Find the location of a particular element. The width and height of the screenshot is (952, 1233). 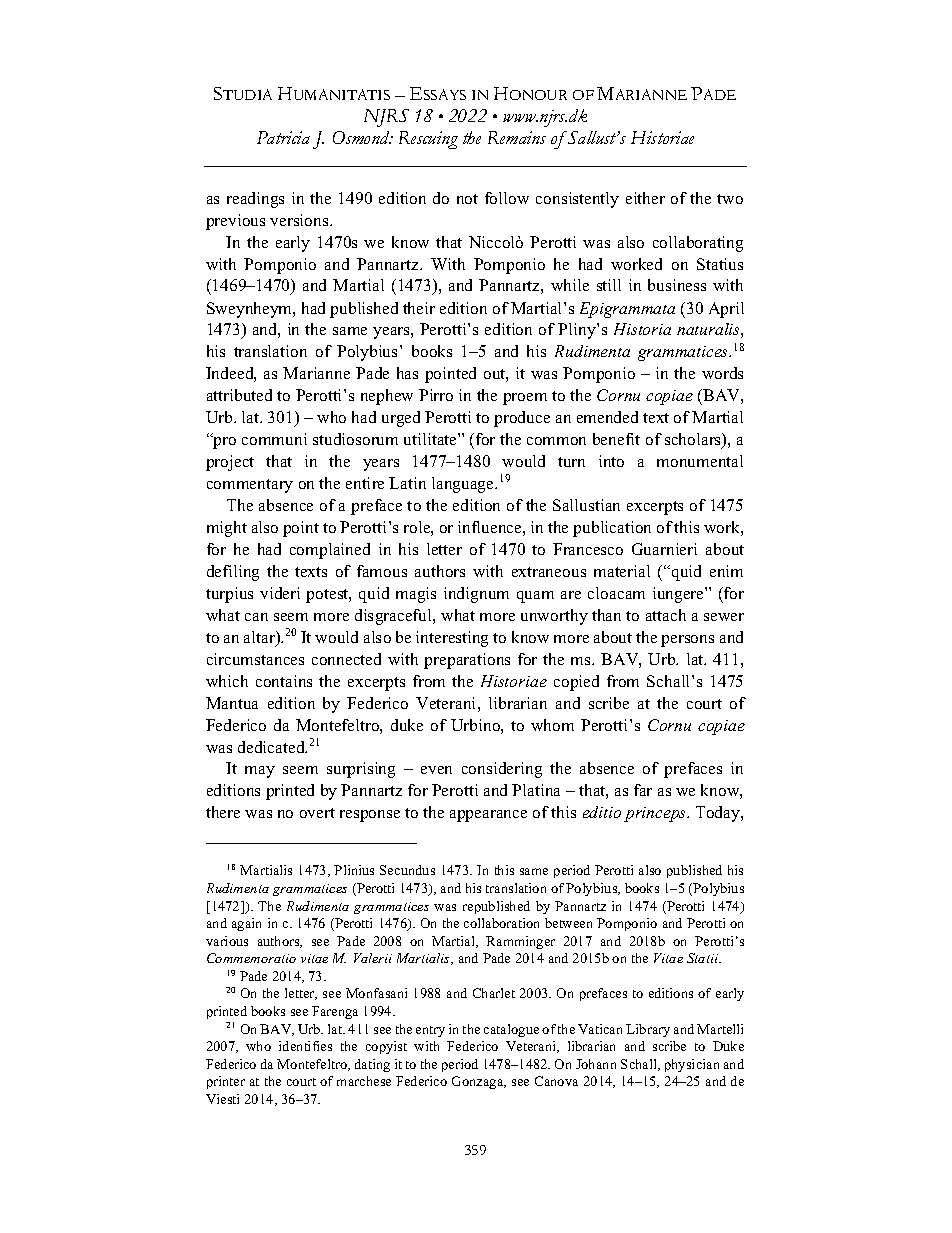

attributed is located at coordinates (239, 395).
